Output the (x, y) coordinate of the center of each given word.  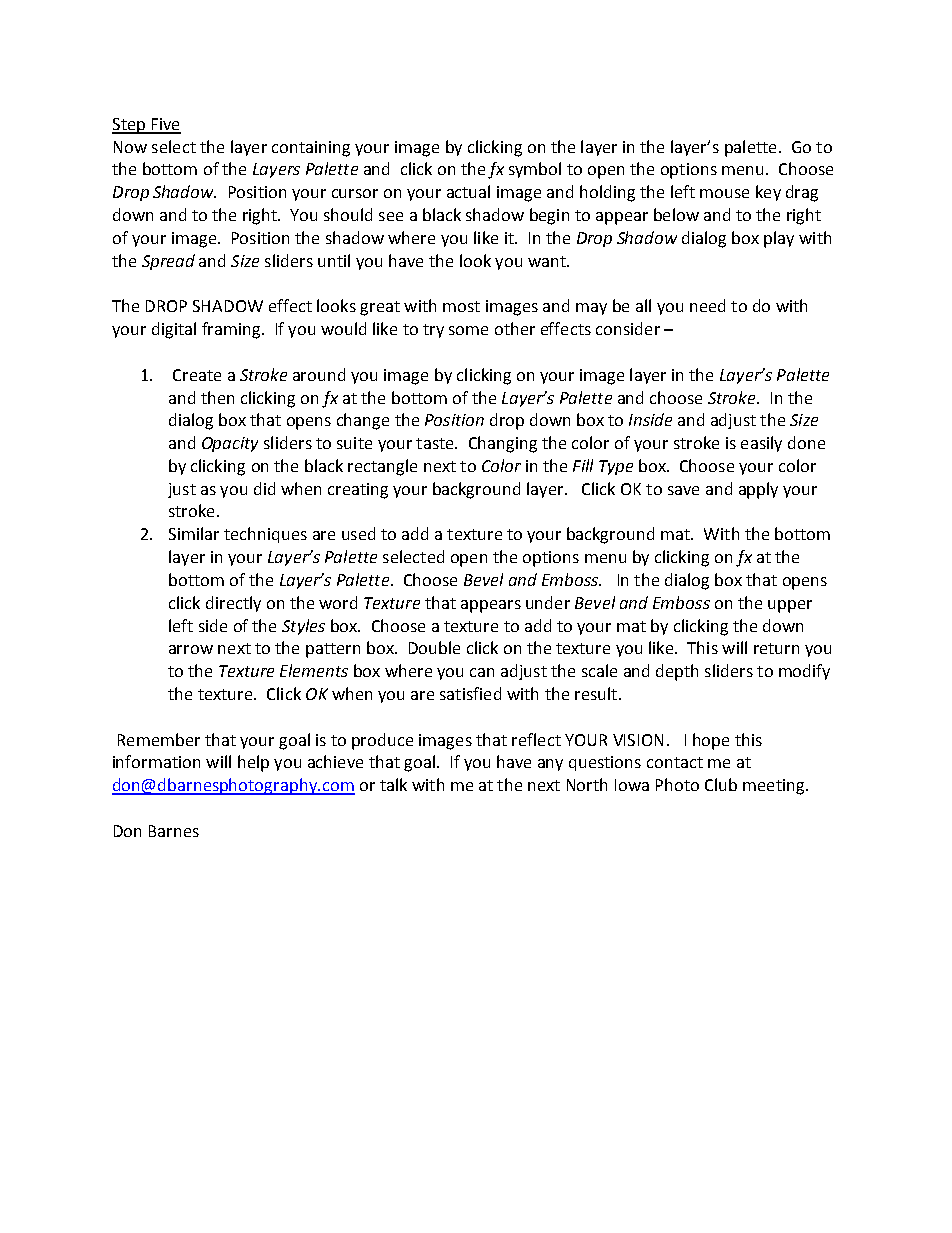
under (548, 602)
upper (790, 606)
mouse (724, 193)
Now (130, 147)
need (707, 305)
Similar (194, 533)
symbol (535, 170)
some (468, 330)
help (253, 763)
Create (197, 375)
